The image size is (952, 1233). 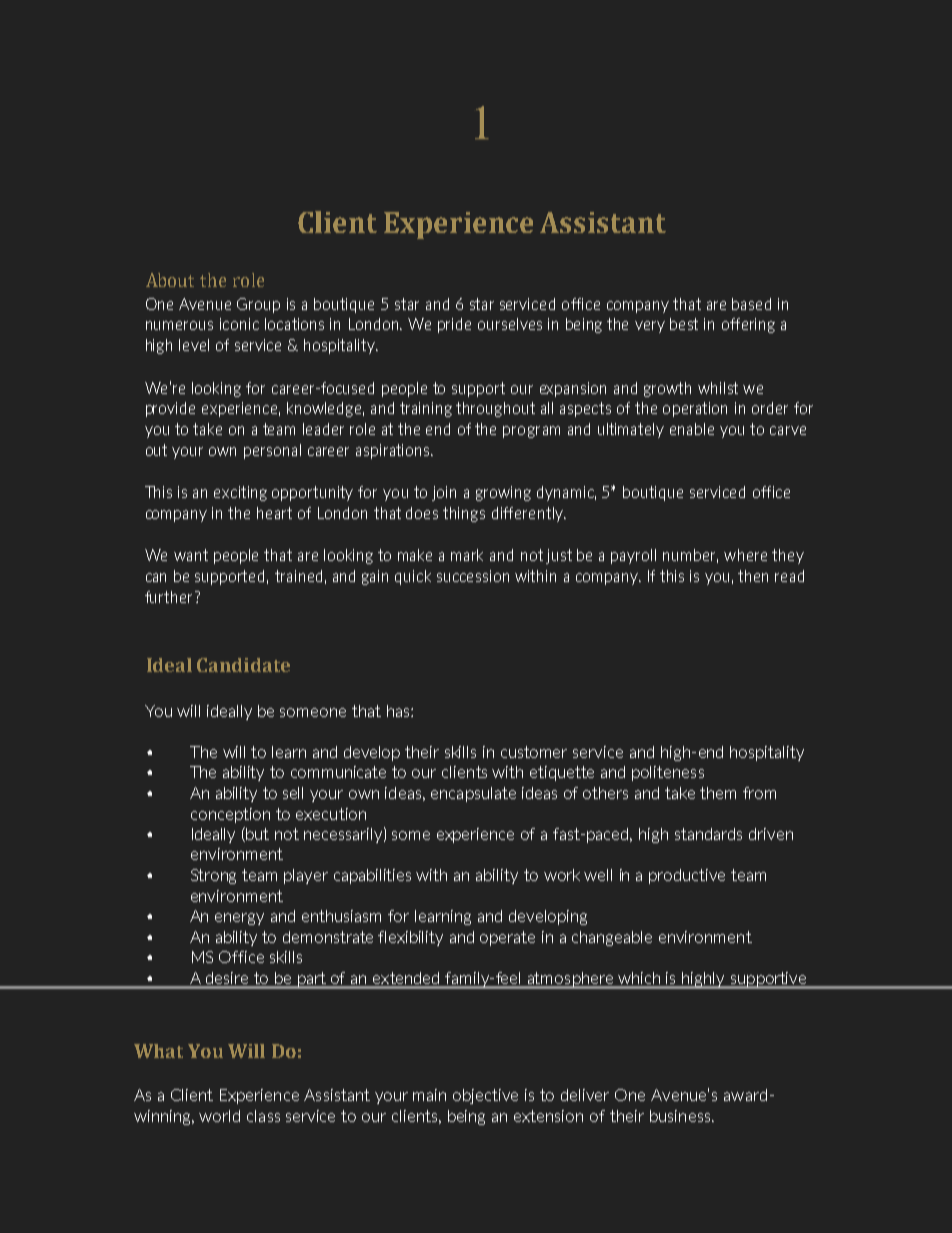 I want to click on Strong, so click(x=213, y=876).
